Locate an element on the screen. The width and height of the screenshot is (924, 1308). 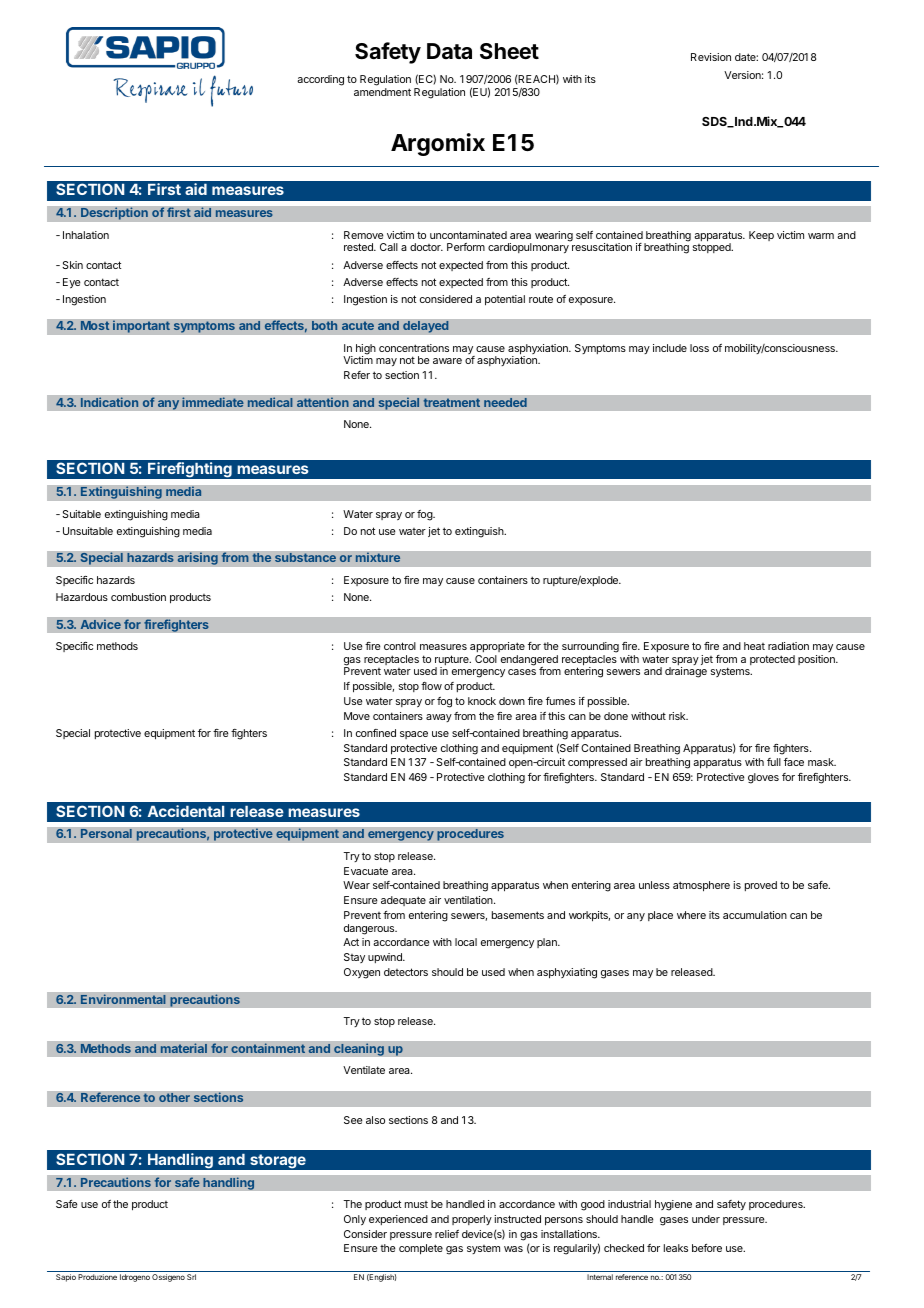
Data is located at coordinates (449, 51).
